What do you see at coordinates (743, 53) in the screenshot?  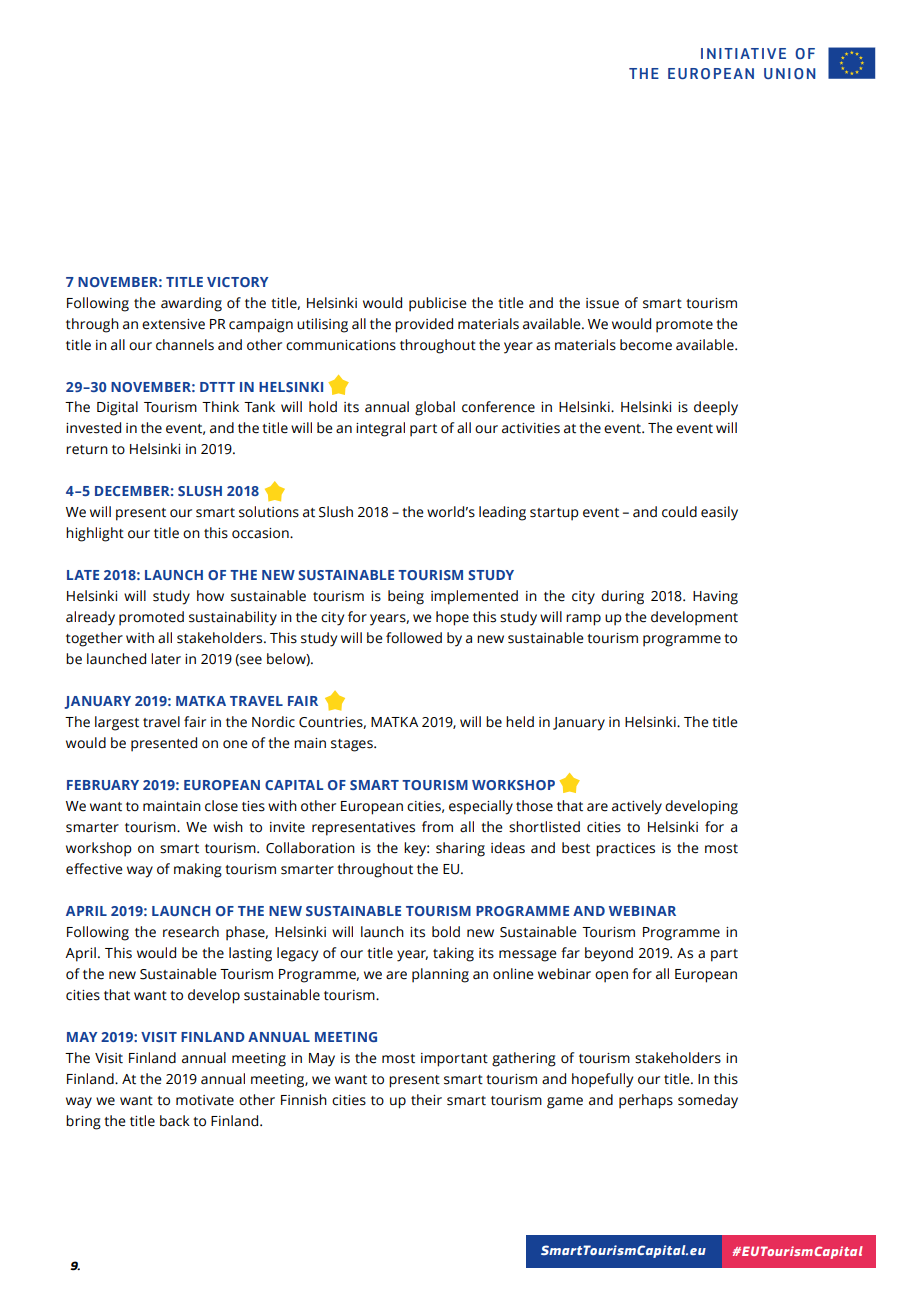 I see `INITIATIVE` at bounding box center [743, 53].
